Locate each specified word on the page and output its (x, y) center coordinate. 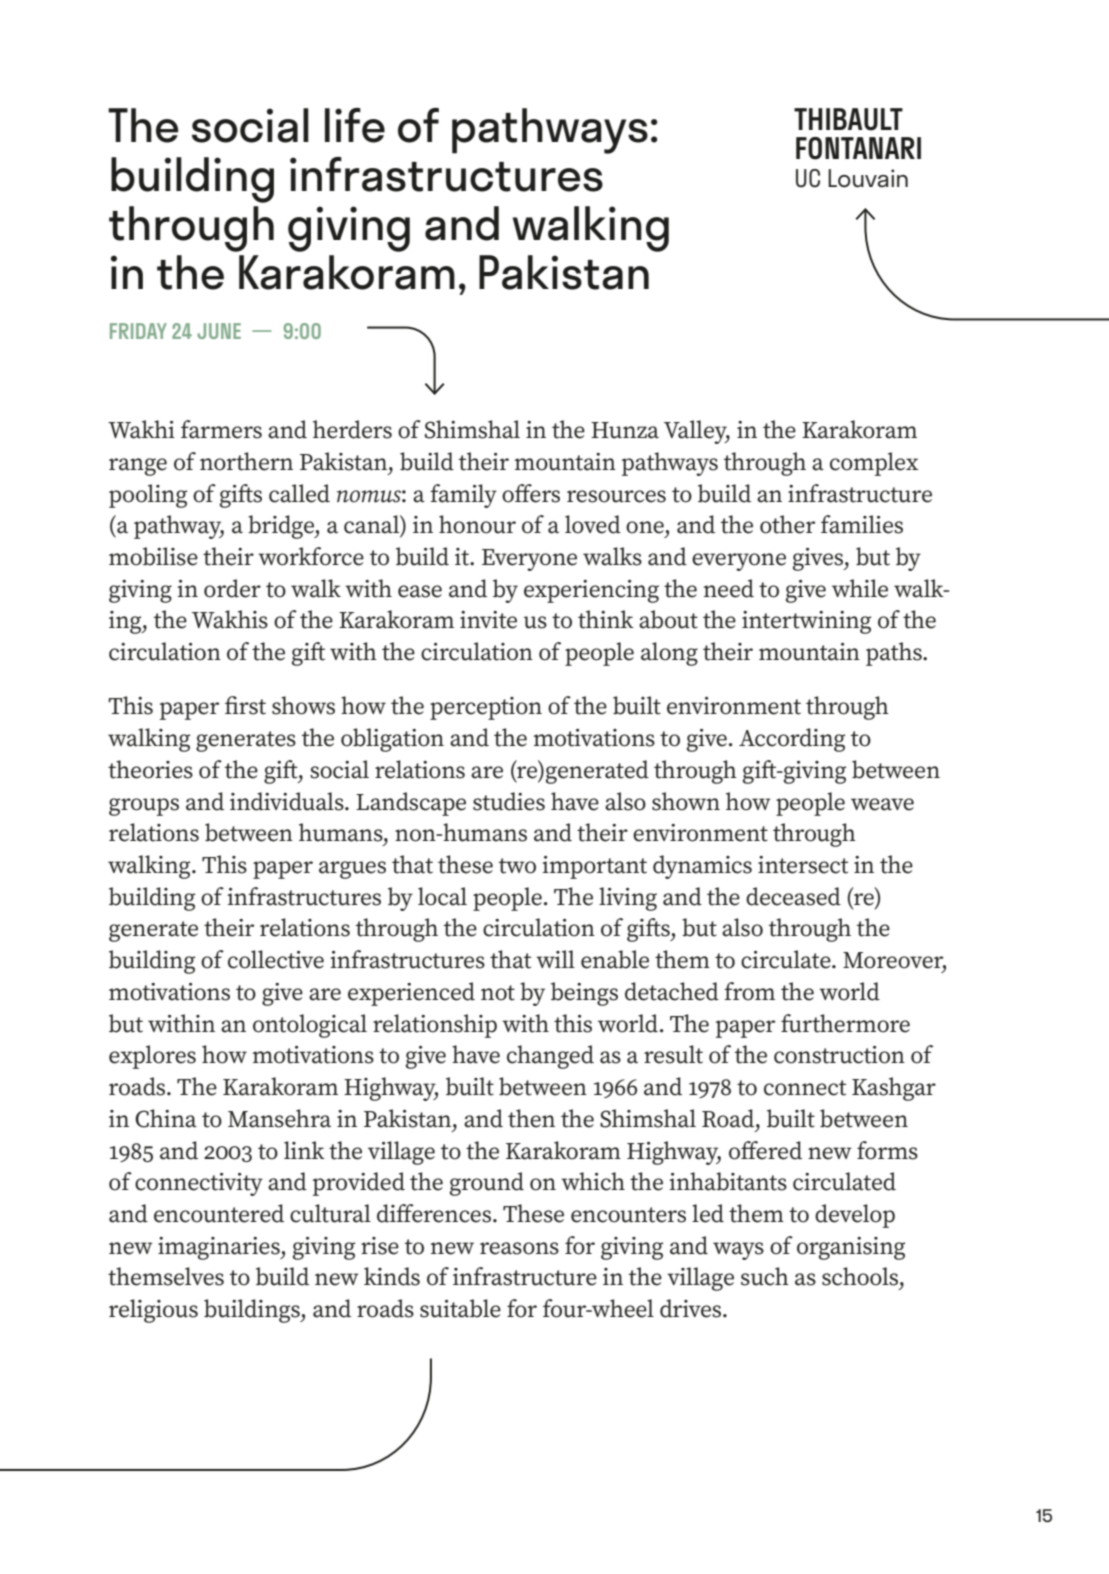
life (355, 125)
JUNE (219, 331)
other (787, 524)
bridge (282, 527)
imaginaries (220, 1248)
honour (477, 524)
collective (276, 959)
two (517, 866)
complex (874, 464)
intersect (803, 865)
